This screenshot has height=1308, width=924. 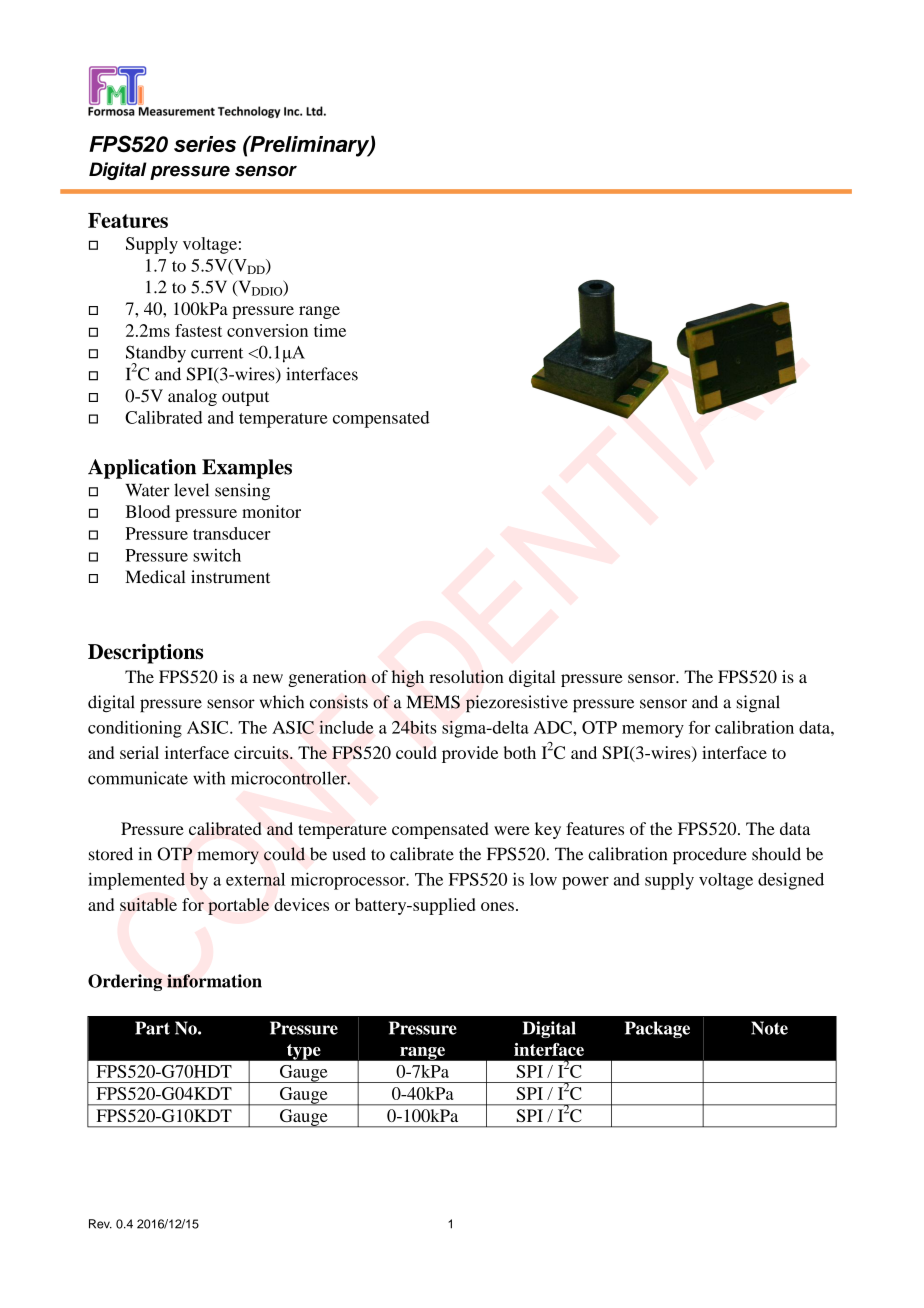 I want to click on Package, so click(x=657, y=1029).
